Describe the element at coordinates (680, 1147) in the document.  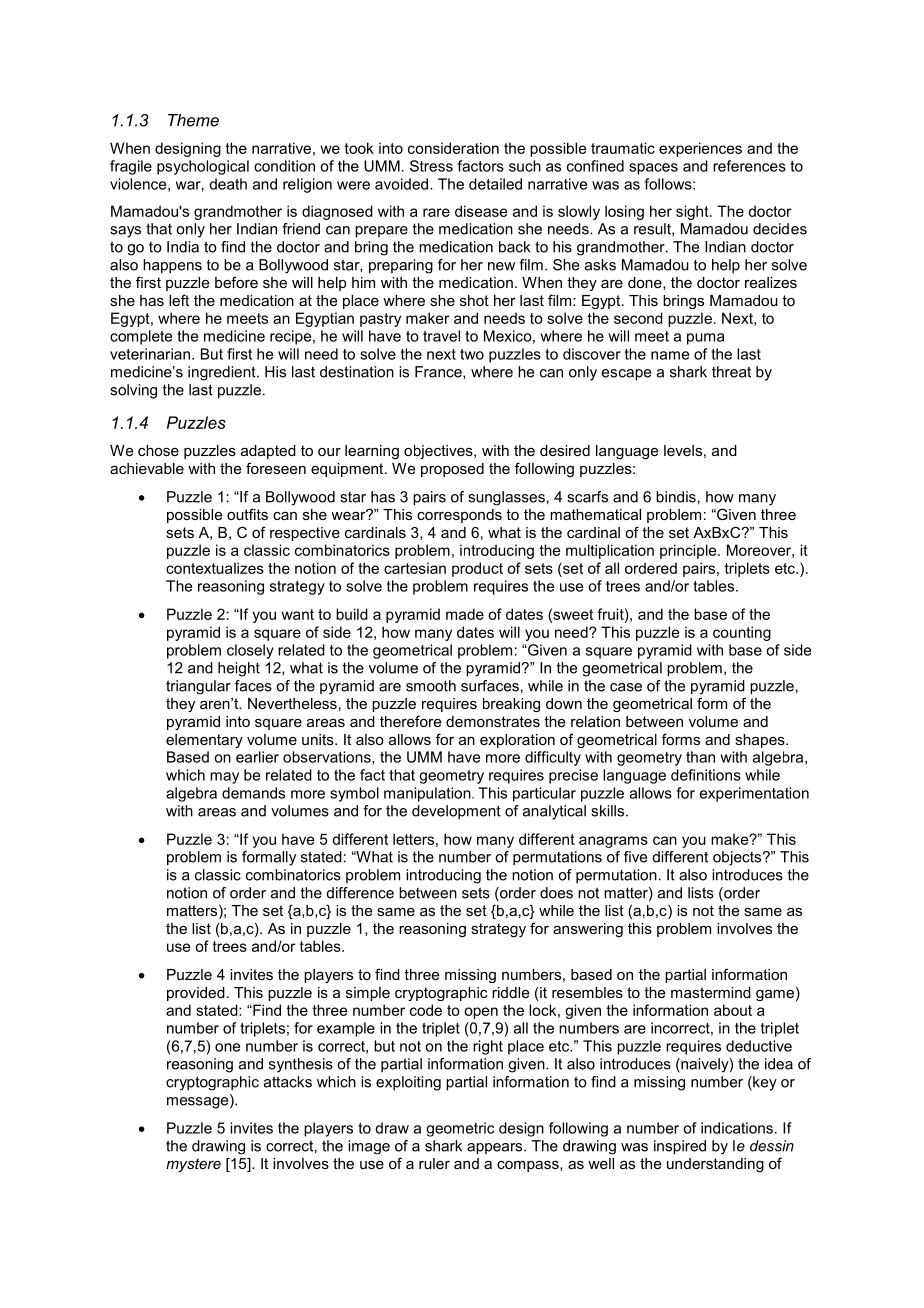
I see `inspired` at that location.
